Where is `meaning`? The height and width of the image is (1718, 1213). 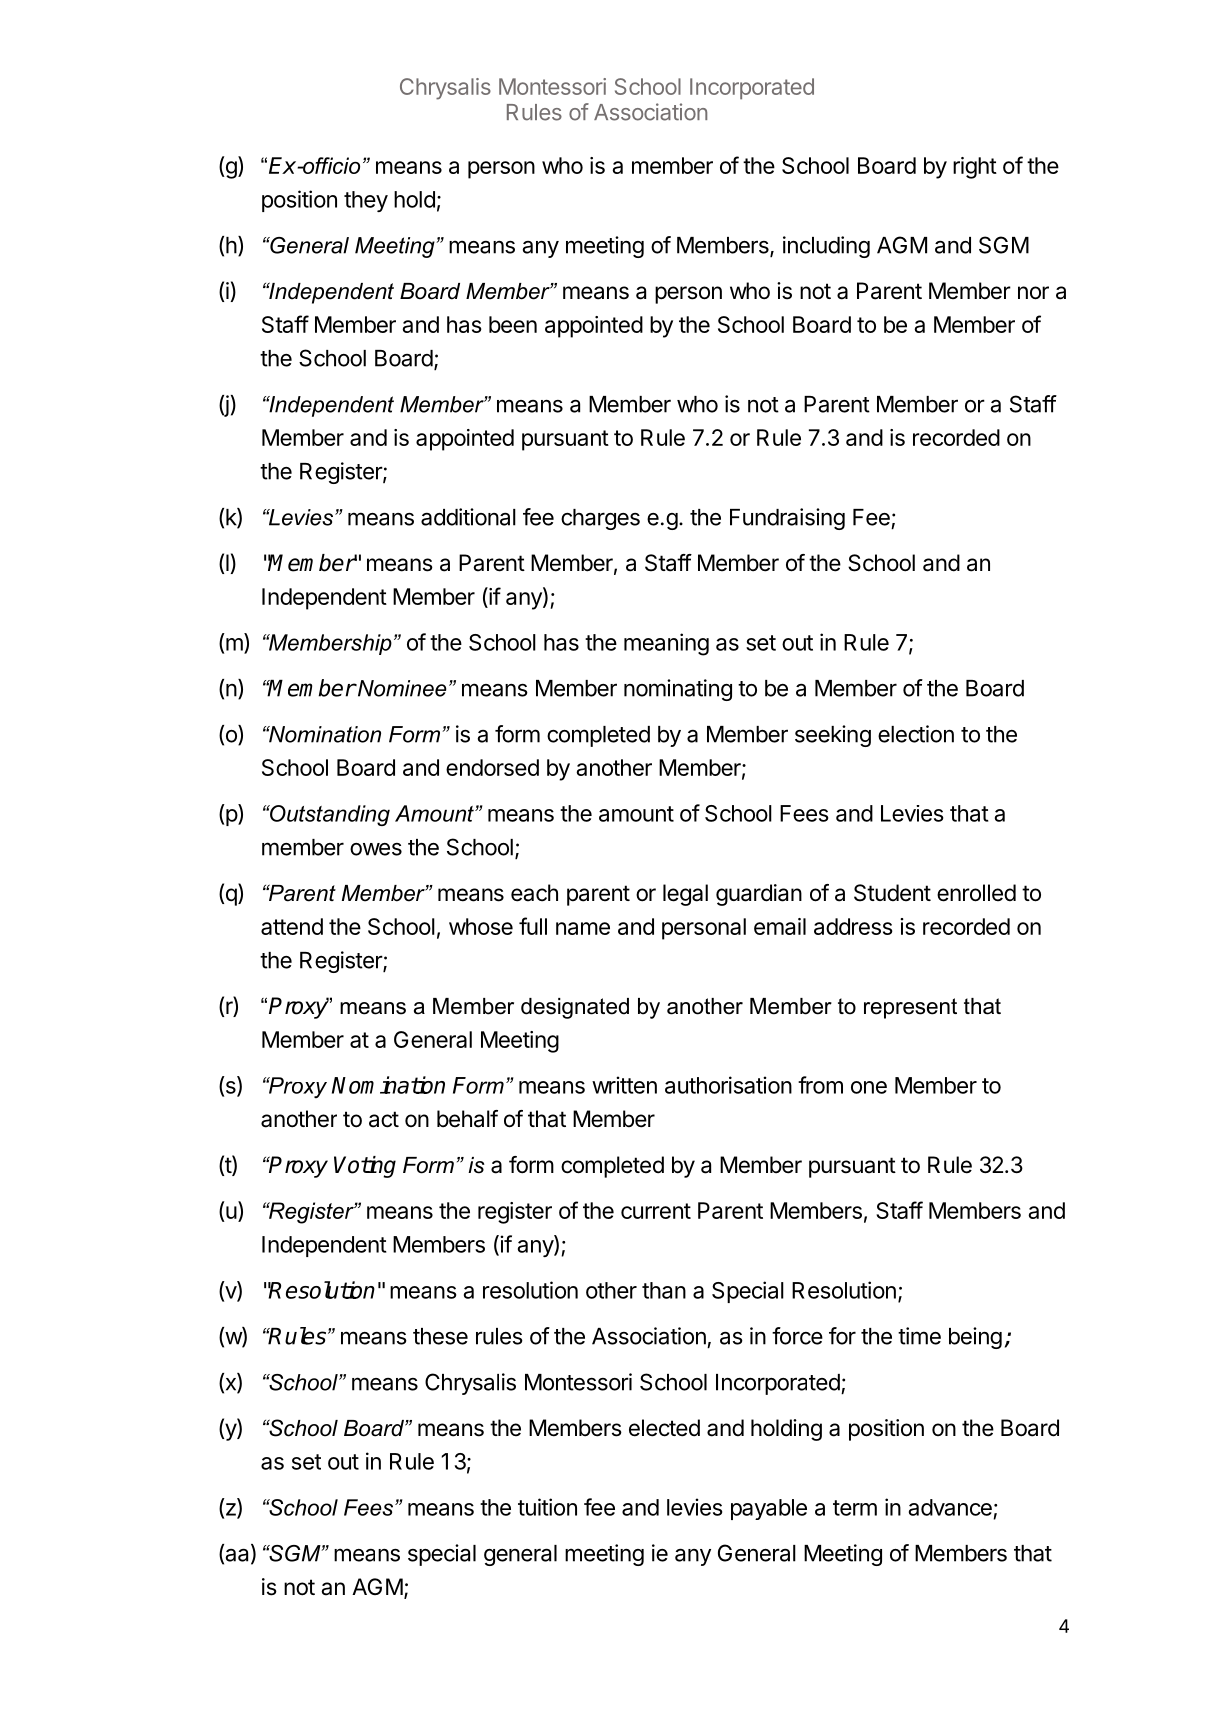
meaning is located at coordinates (666, 644).
